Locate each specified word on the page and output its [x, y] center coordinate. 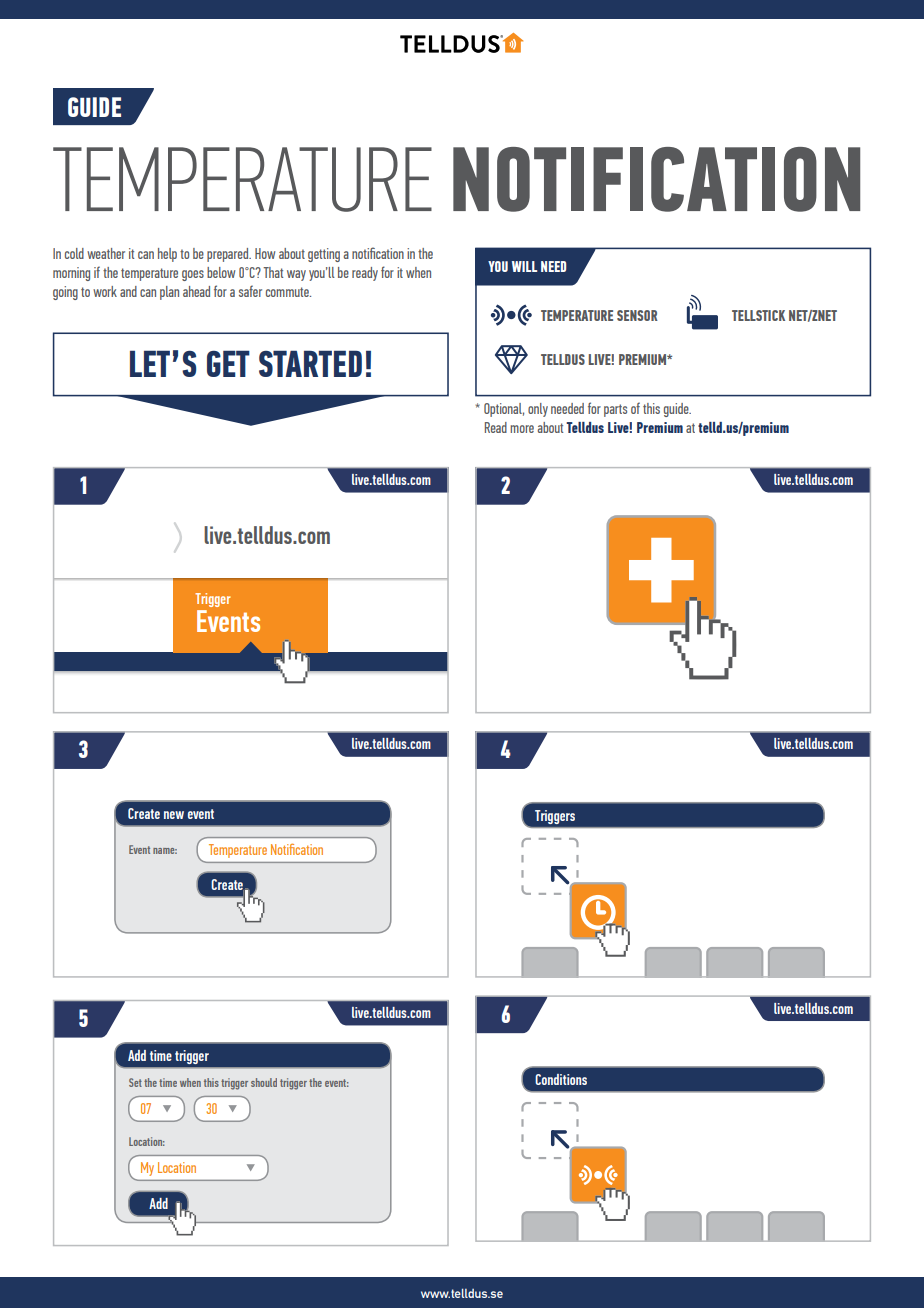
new [174, 815]
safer [250, 291]
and [128, 291]
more [522, 429]
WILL [524, 266]
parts [615, 410]
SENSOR [637, 315]
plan [169, 293]
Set [135, 1082]
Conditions [561, 1079]
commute [288, 292]
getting [324, 255]
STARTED [310, 363]
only [538, 410]
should [264, 1082]
